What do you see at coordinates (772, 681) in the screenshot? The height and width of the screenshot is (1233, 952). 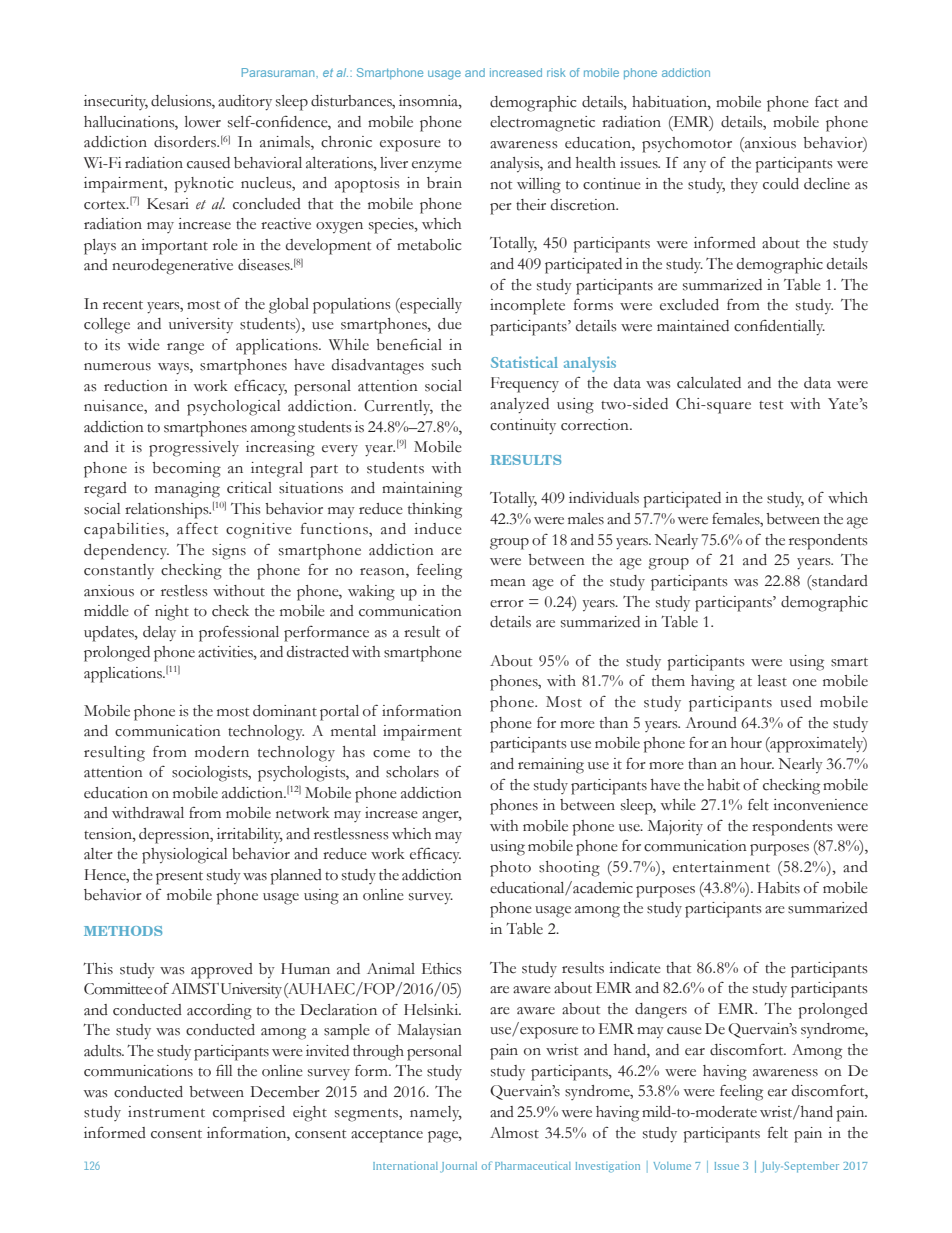 I see `least` at bounding box center [772, 681].
